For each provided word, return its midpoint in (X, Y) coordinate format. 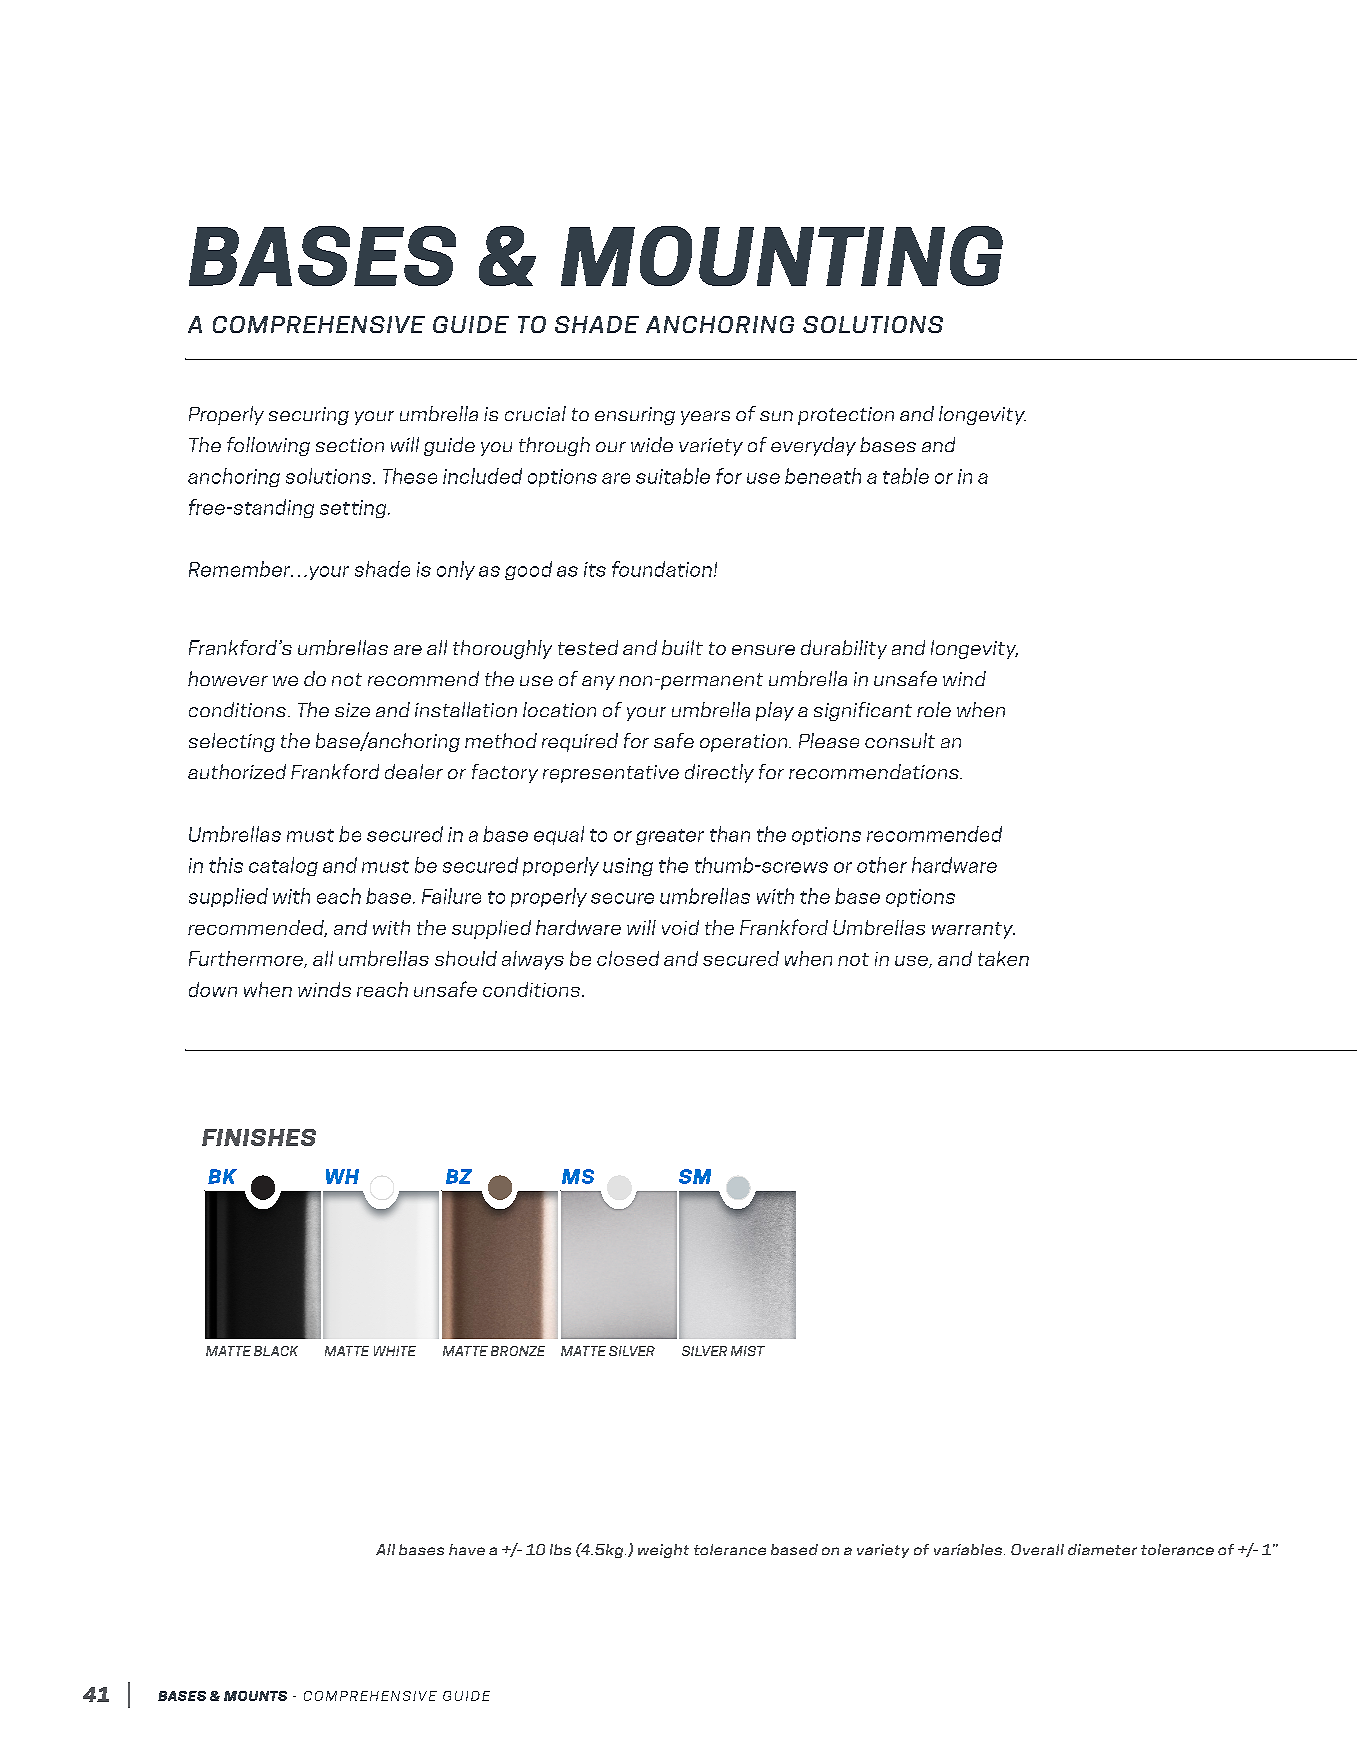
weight (663, 1551)
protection (846, 416)
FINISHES (259, 1137)
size (352, 710)
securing (309, 416)
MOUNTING (782, 256)
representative (611, 774)
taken (1003, 958)
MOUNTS (255, 1696)
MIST (748, 1351)
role (934, 709)
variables (969, 1549)
